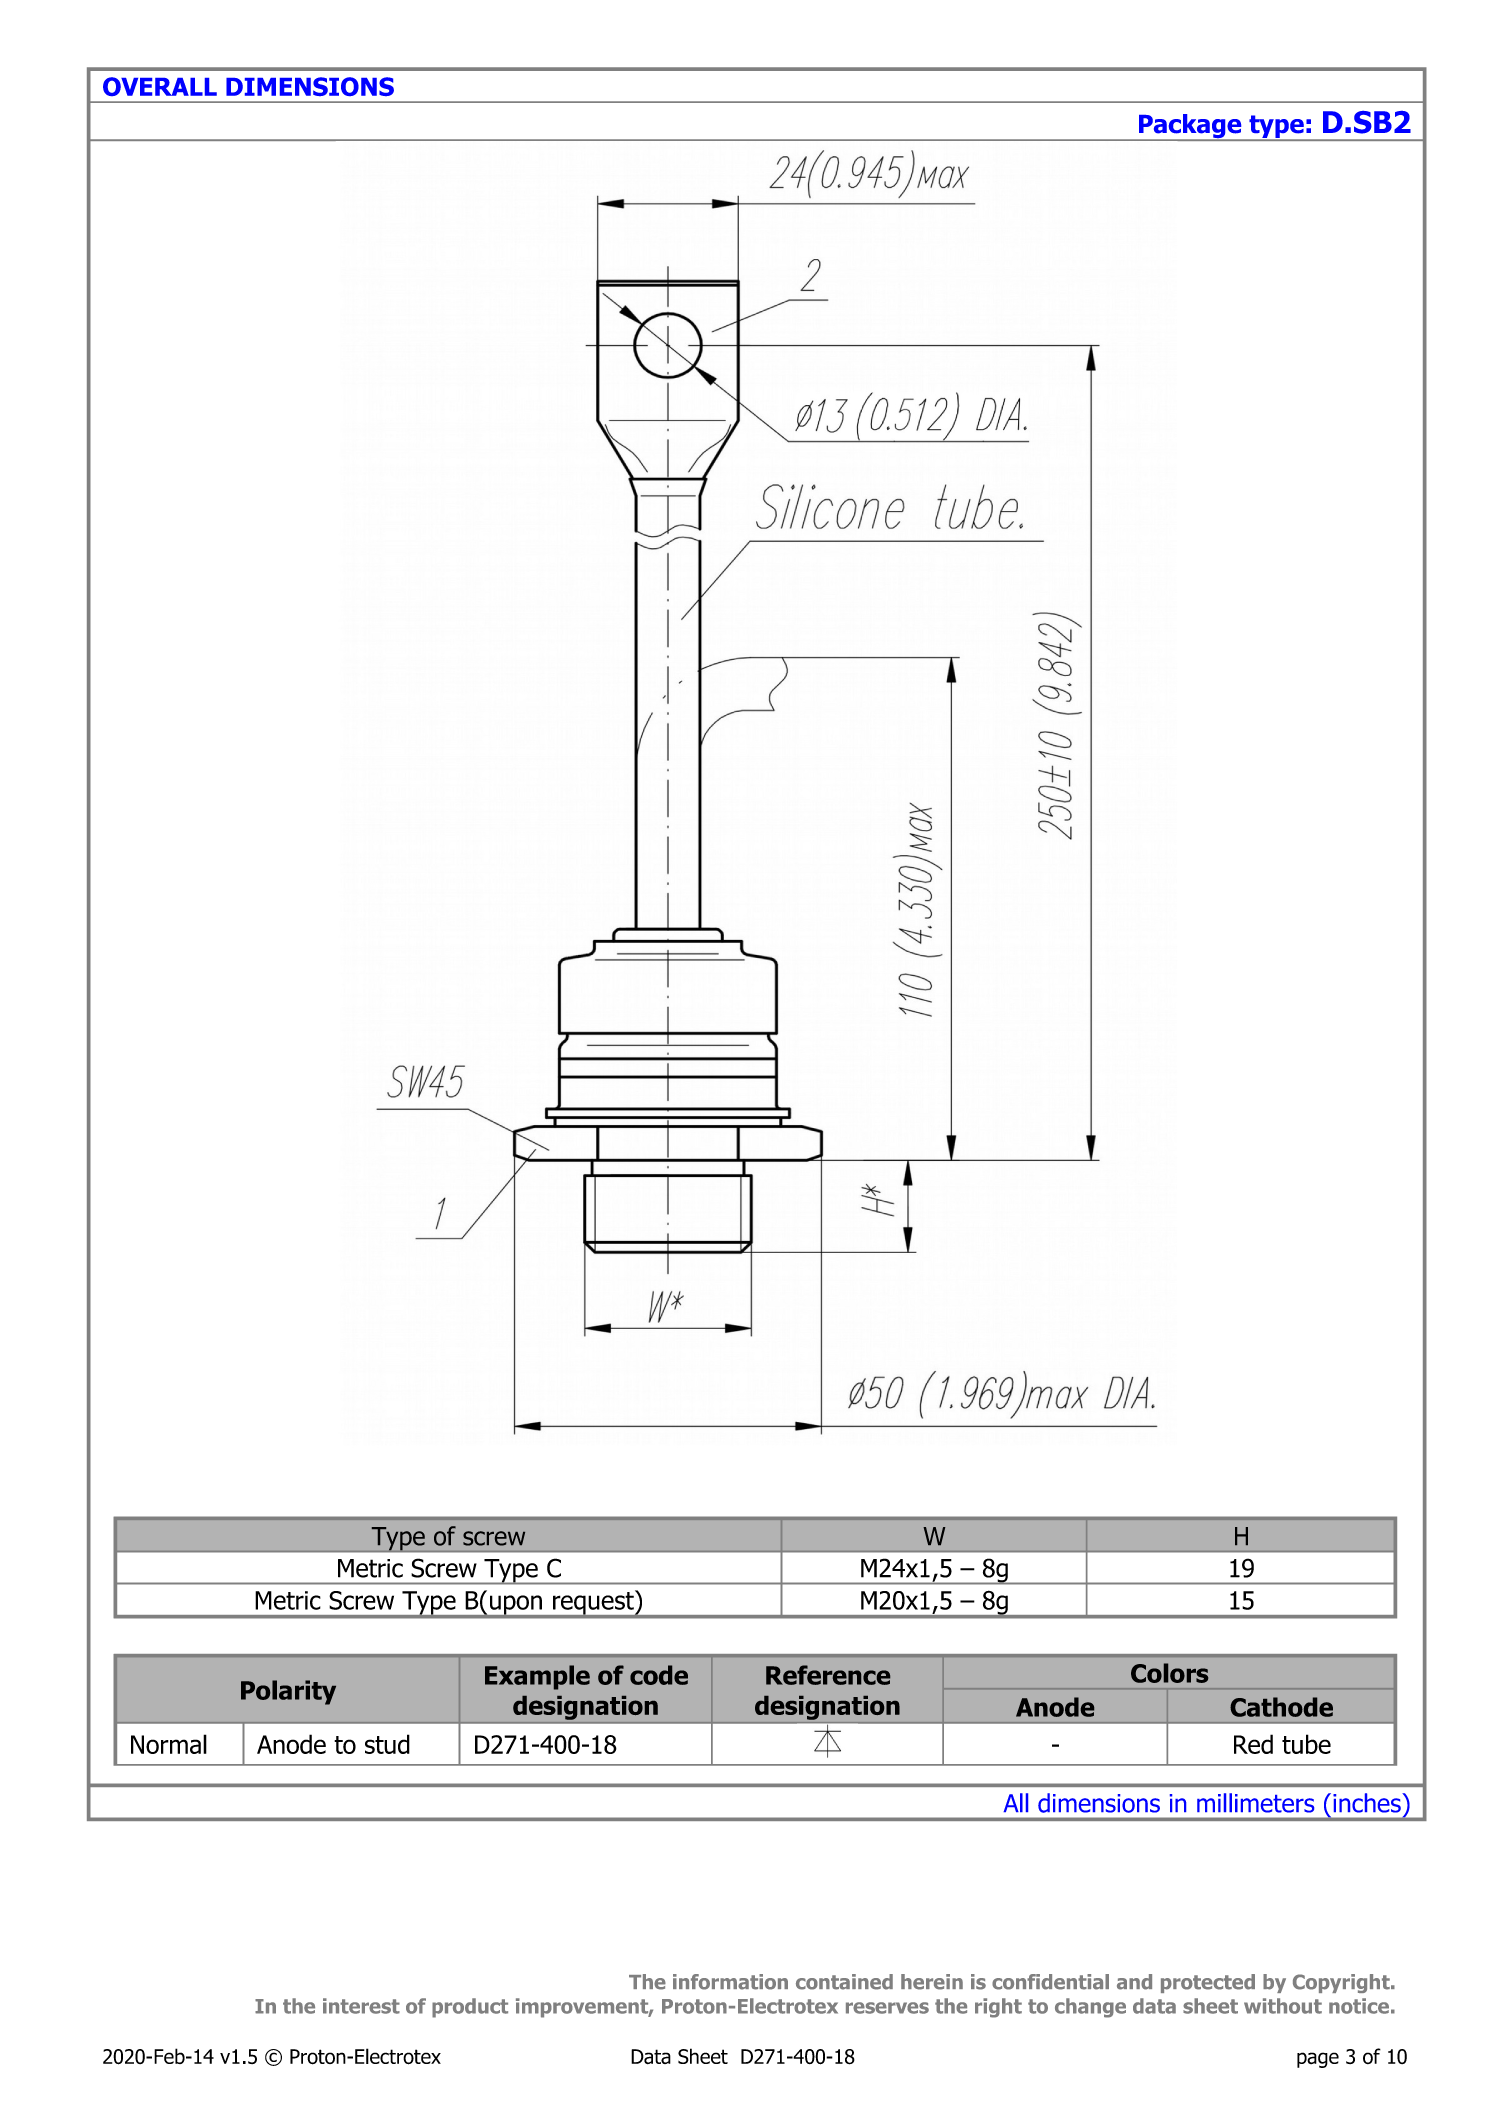 Image resolution: width=1485 pixels, height=2101 pixels. I want to click on OVERALL, so click(160, 86).
